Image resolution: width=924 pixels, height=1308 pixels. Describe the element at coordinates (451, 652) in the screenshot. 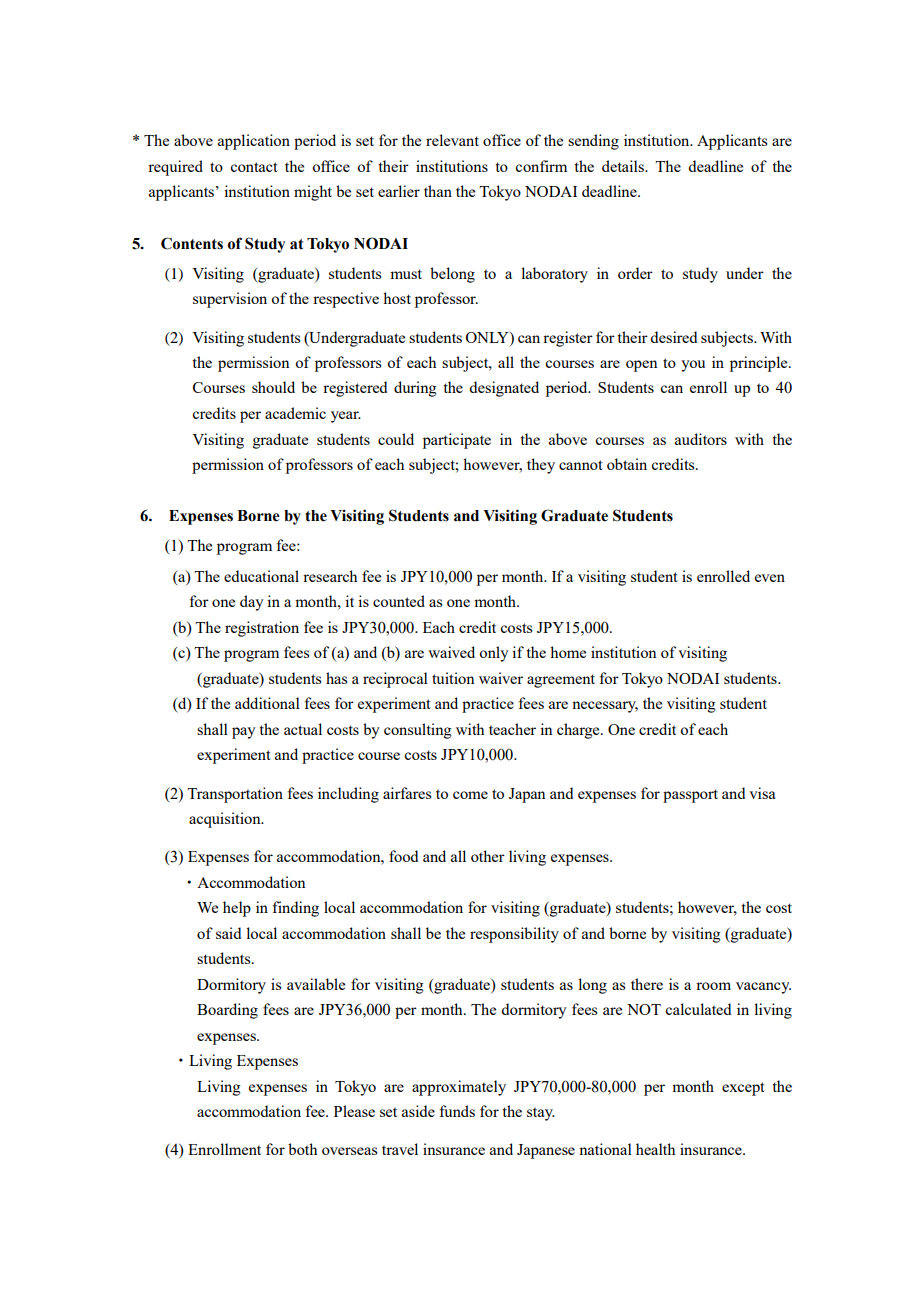

I see `waived` at that location.
